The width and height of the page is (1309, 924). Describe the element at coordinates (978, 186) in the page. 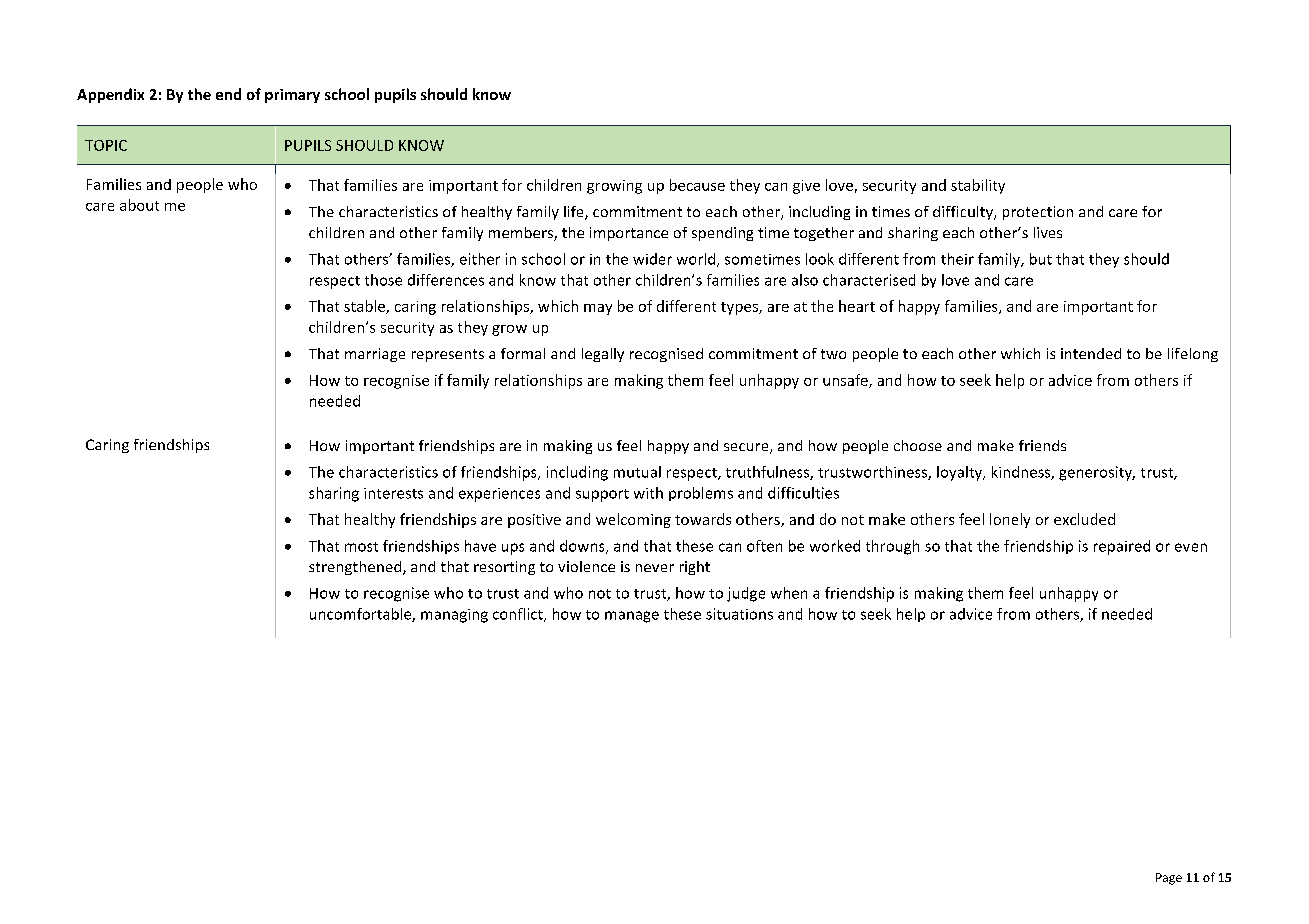

I see `stability` at that location.
